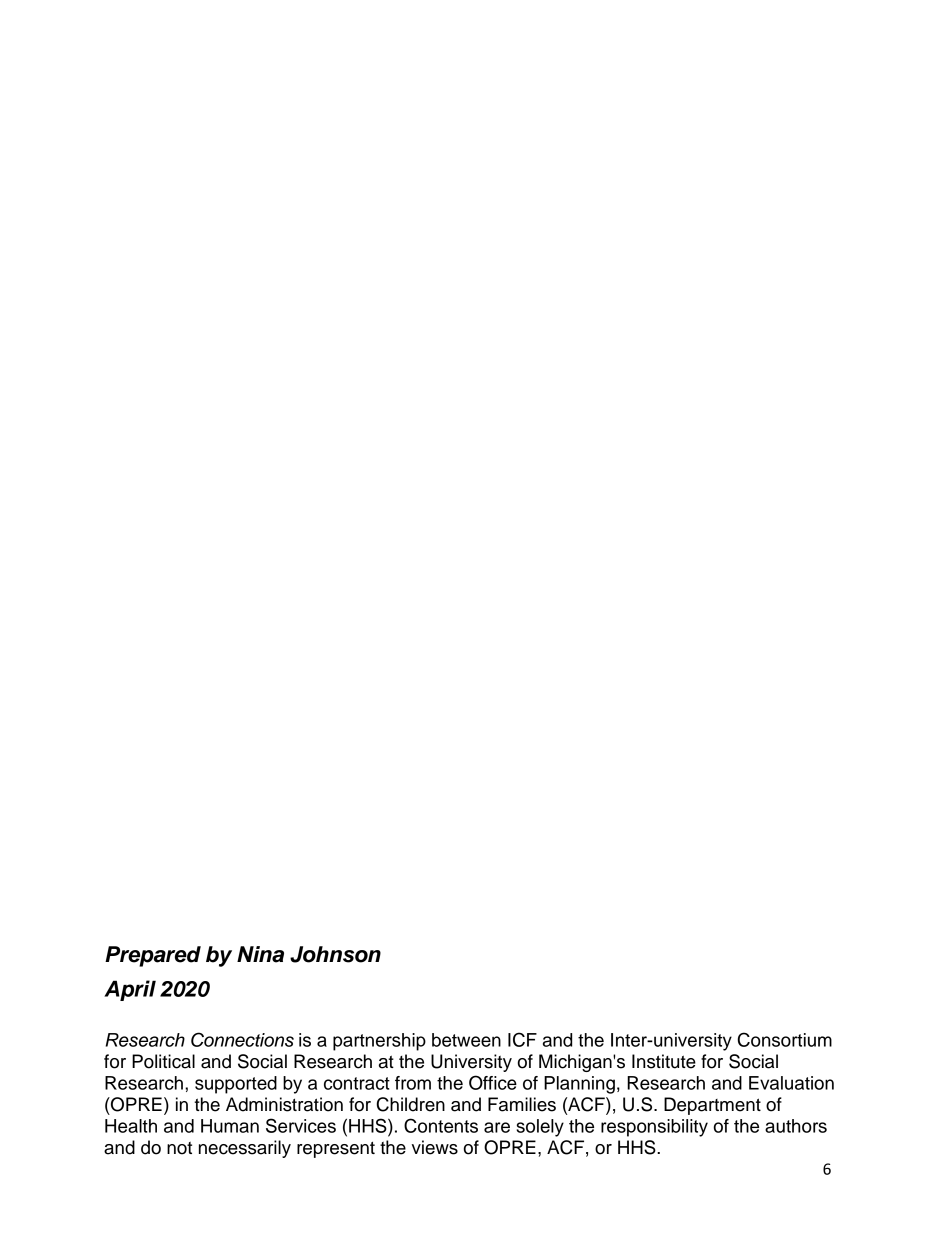 The image size is (952, 1233). Describe the element at coordinates (654, 1128) in the screenshot. I see `responsibility` at that location.
